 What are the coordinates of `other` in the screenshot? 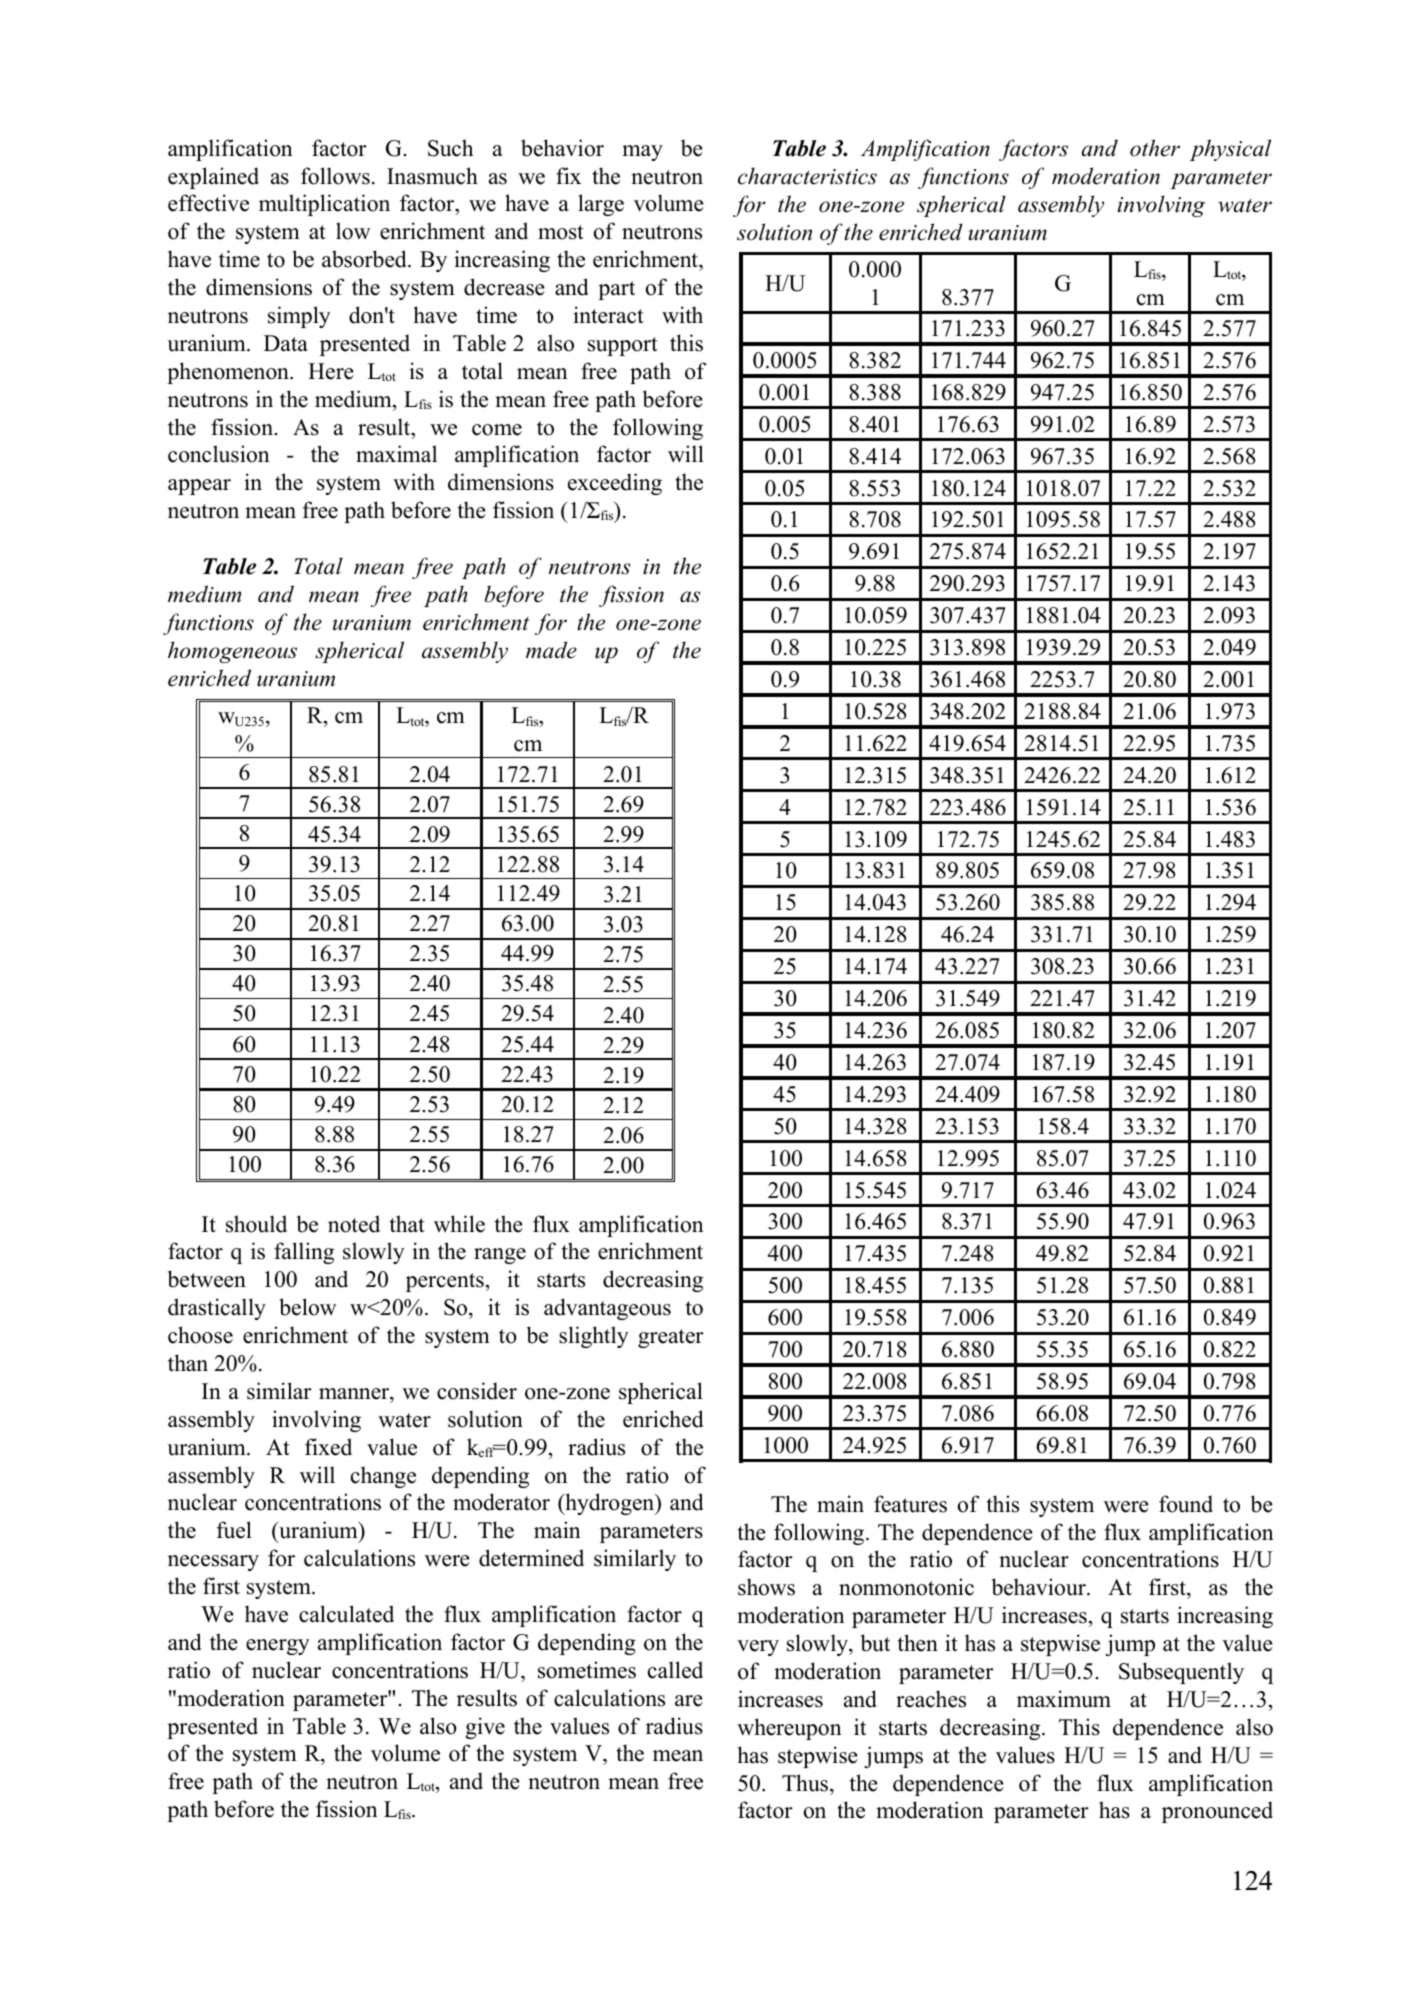 It's located at (1155, 148).
